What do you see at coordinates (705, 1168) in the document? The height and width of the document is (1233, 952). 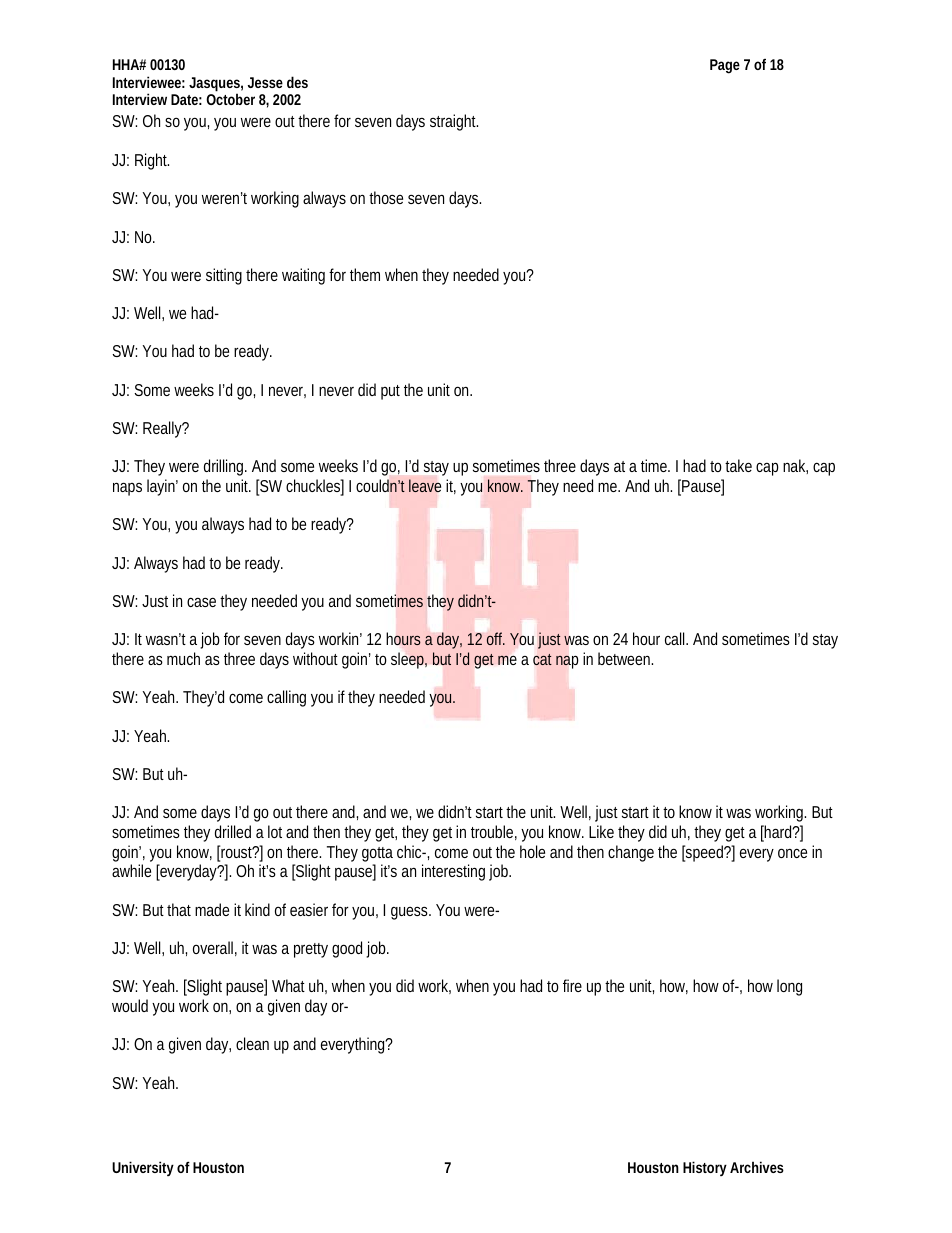 I see `History` at bounding box center [705, 1168].
